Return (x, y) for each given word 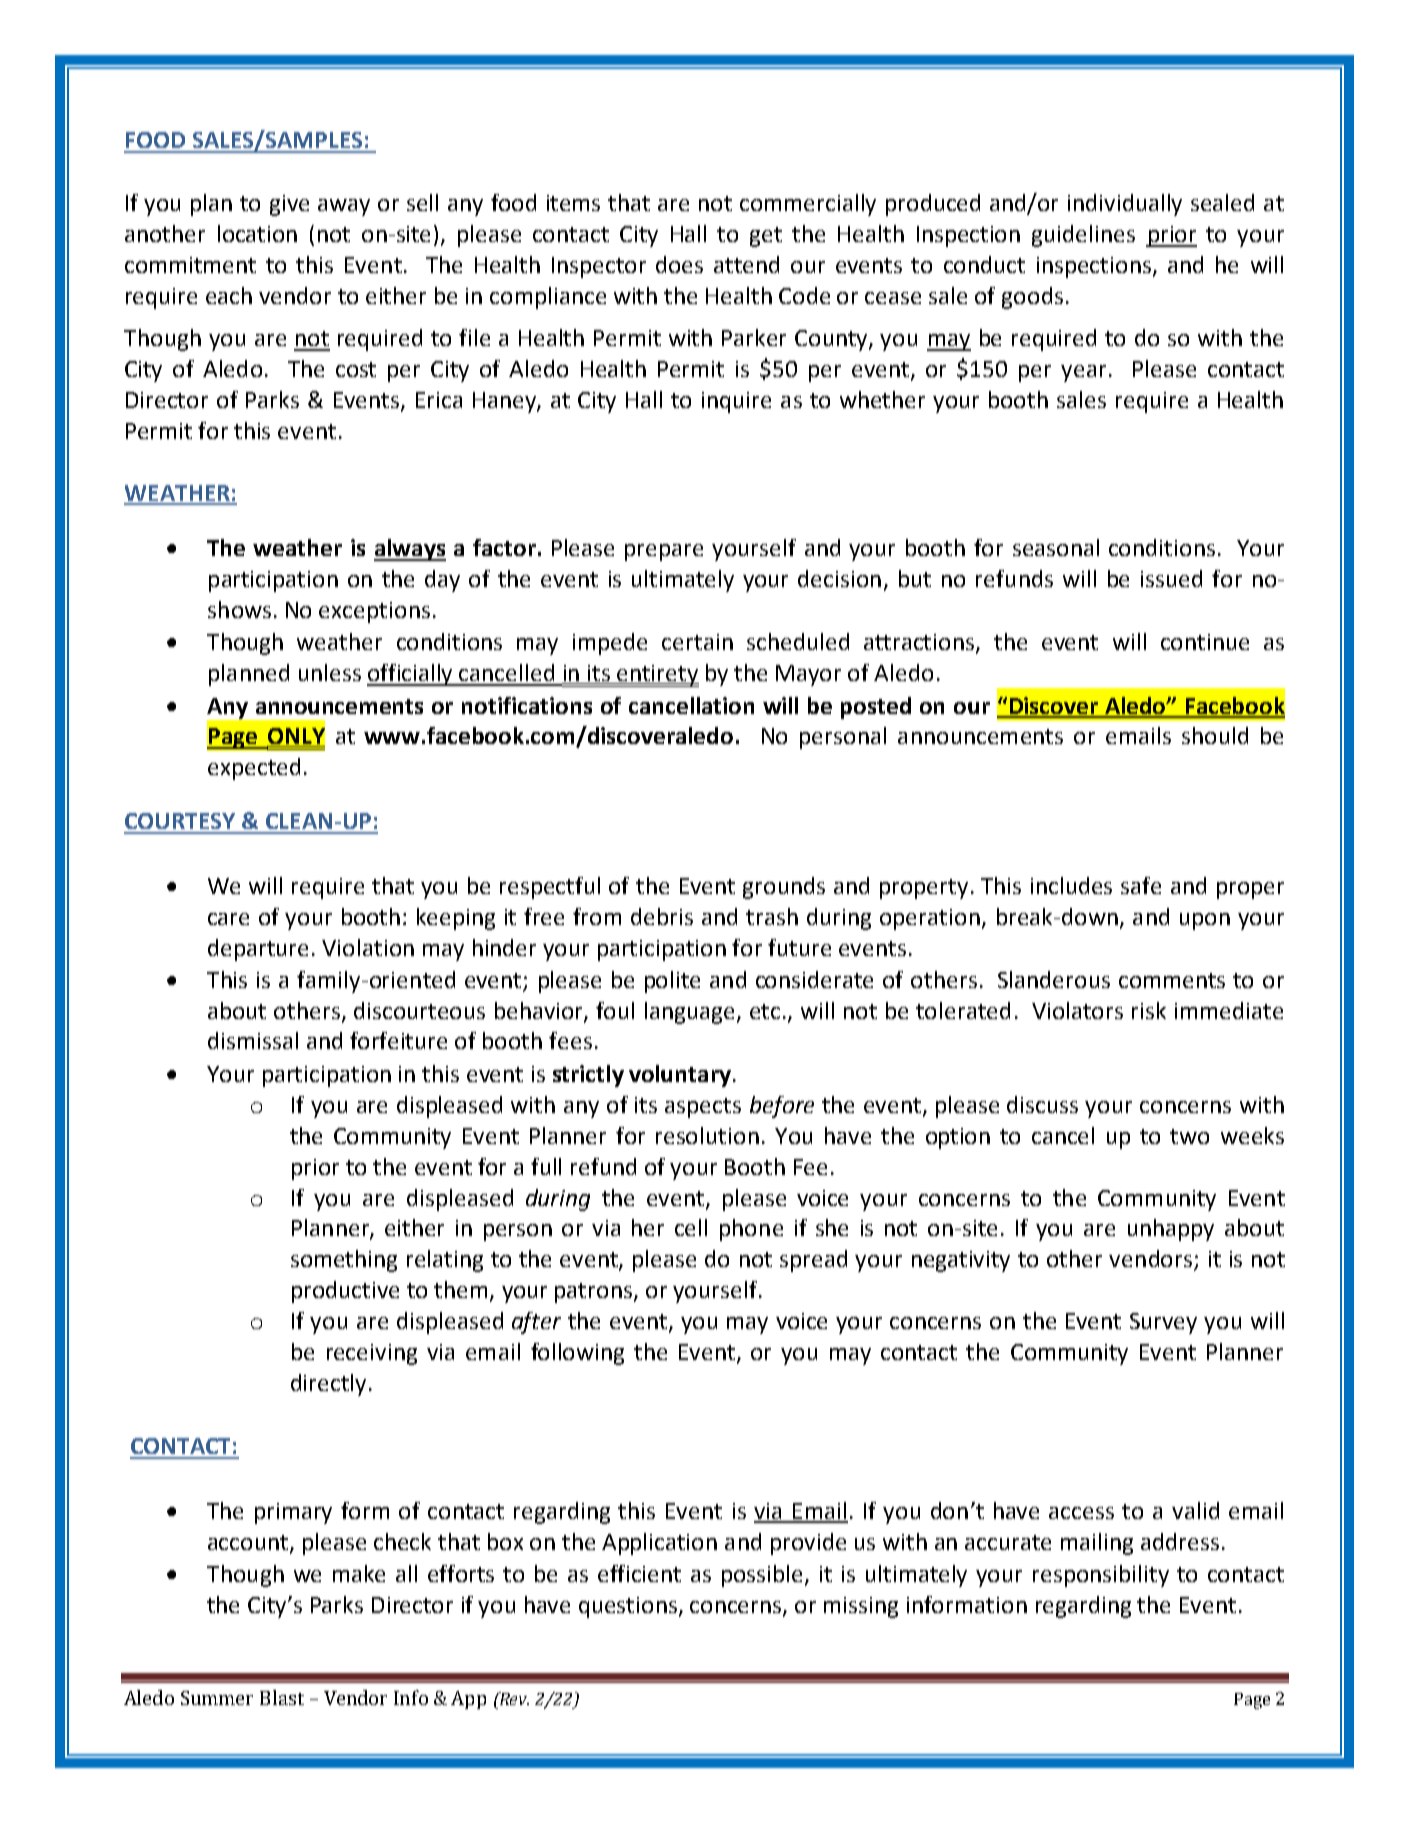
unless (330, 672)
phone (751, 1230)
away (344, 207)
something (344, 1261)
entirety (657, 676)
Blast (282, 1697)
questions (629, 1607)
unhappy (1171, 1230)
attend (746, 264)
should (1215, 735)
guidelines (1083, 236)
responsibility (1101, 1576)
